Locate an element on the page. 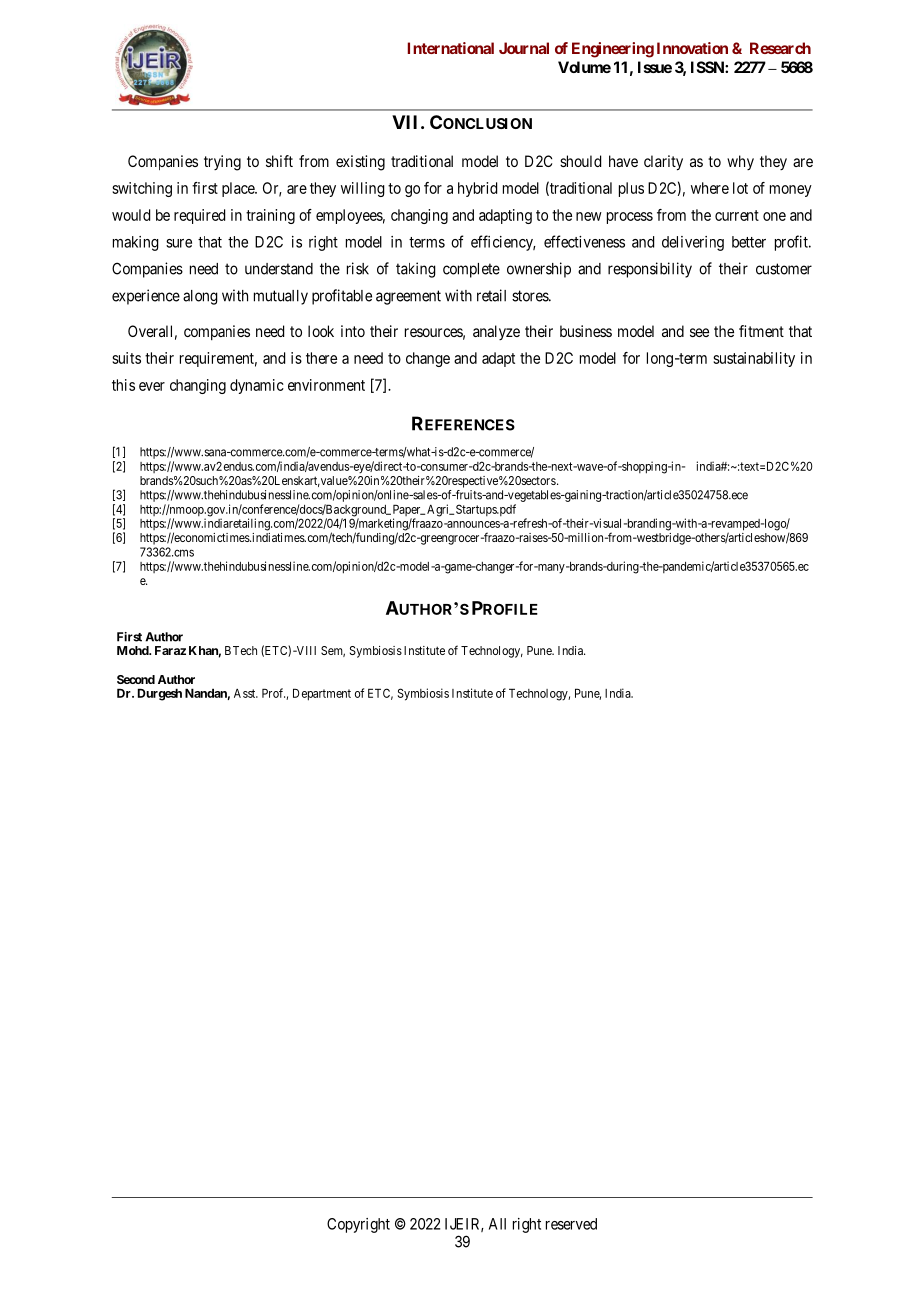  trying is located at coordinates (222, 163).
